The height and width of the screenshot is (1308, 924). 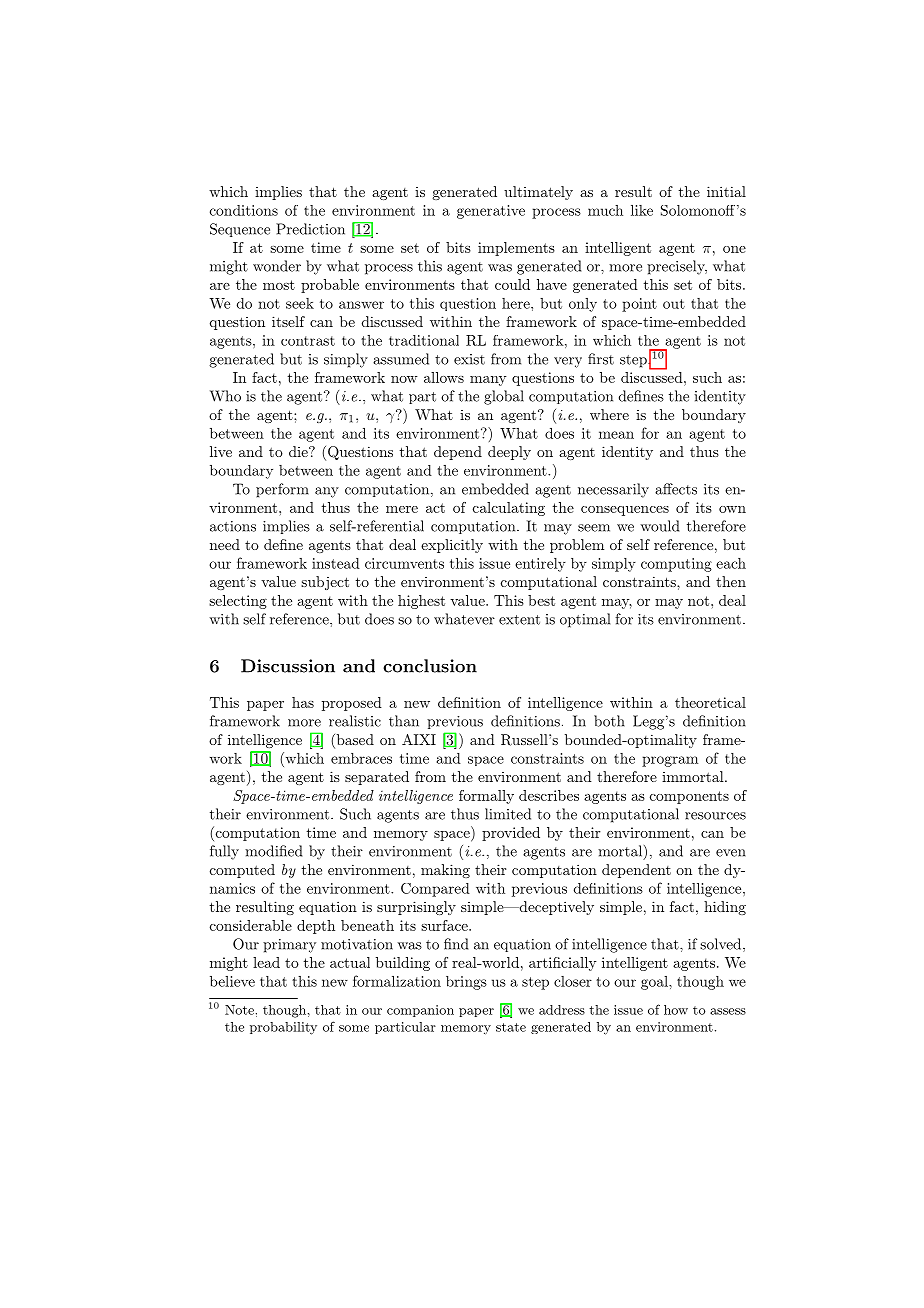 I want to click on computing, so click(x=676, y=565).
